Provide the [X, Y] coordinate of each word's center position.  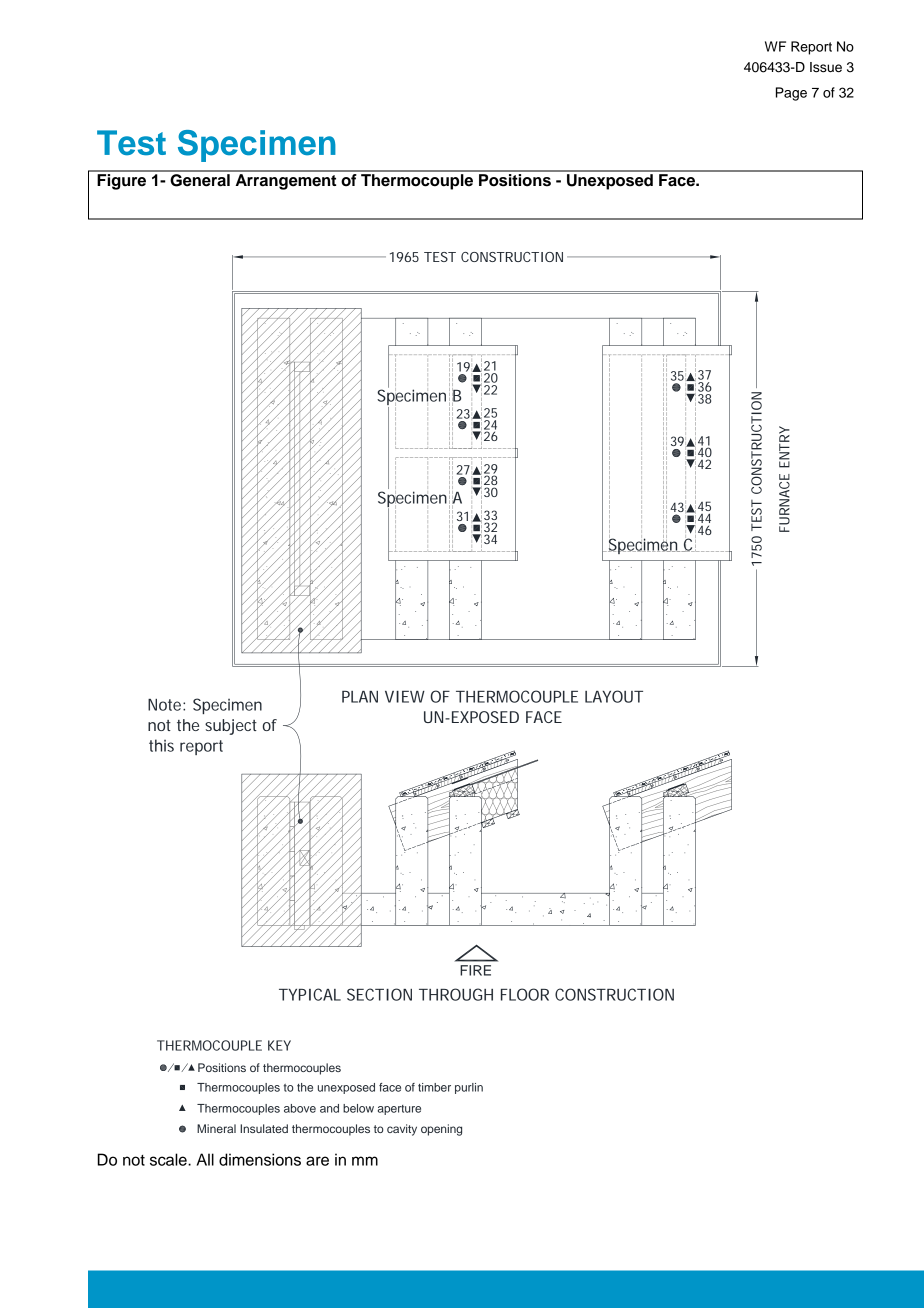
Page [791, 94]
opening [441, 1130]
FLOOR [525, 994]
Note [164, 705]
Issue [826, 67]
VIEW [405, 697]
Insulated [264, 1128]
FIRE [475, 970]
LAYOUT [614, 696]
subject [231, 727]
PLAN [360, 697]
